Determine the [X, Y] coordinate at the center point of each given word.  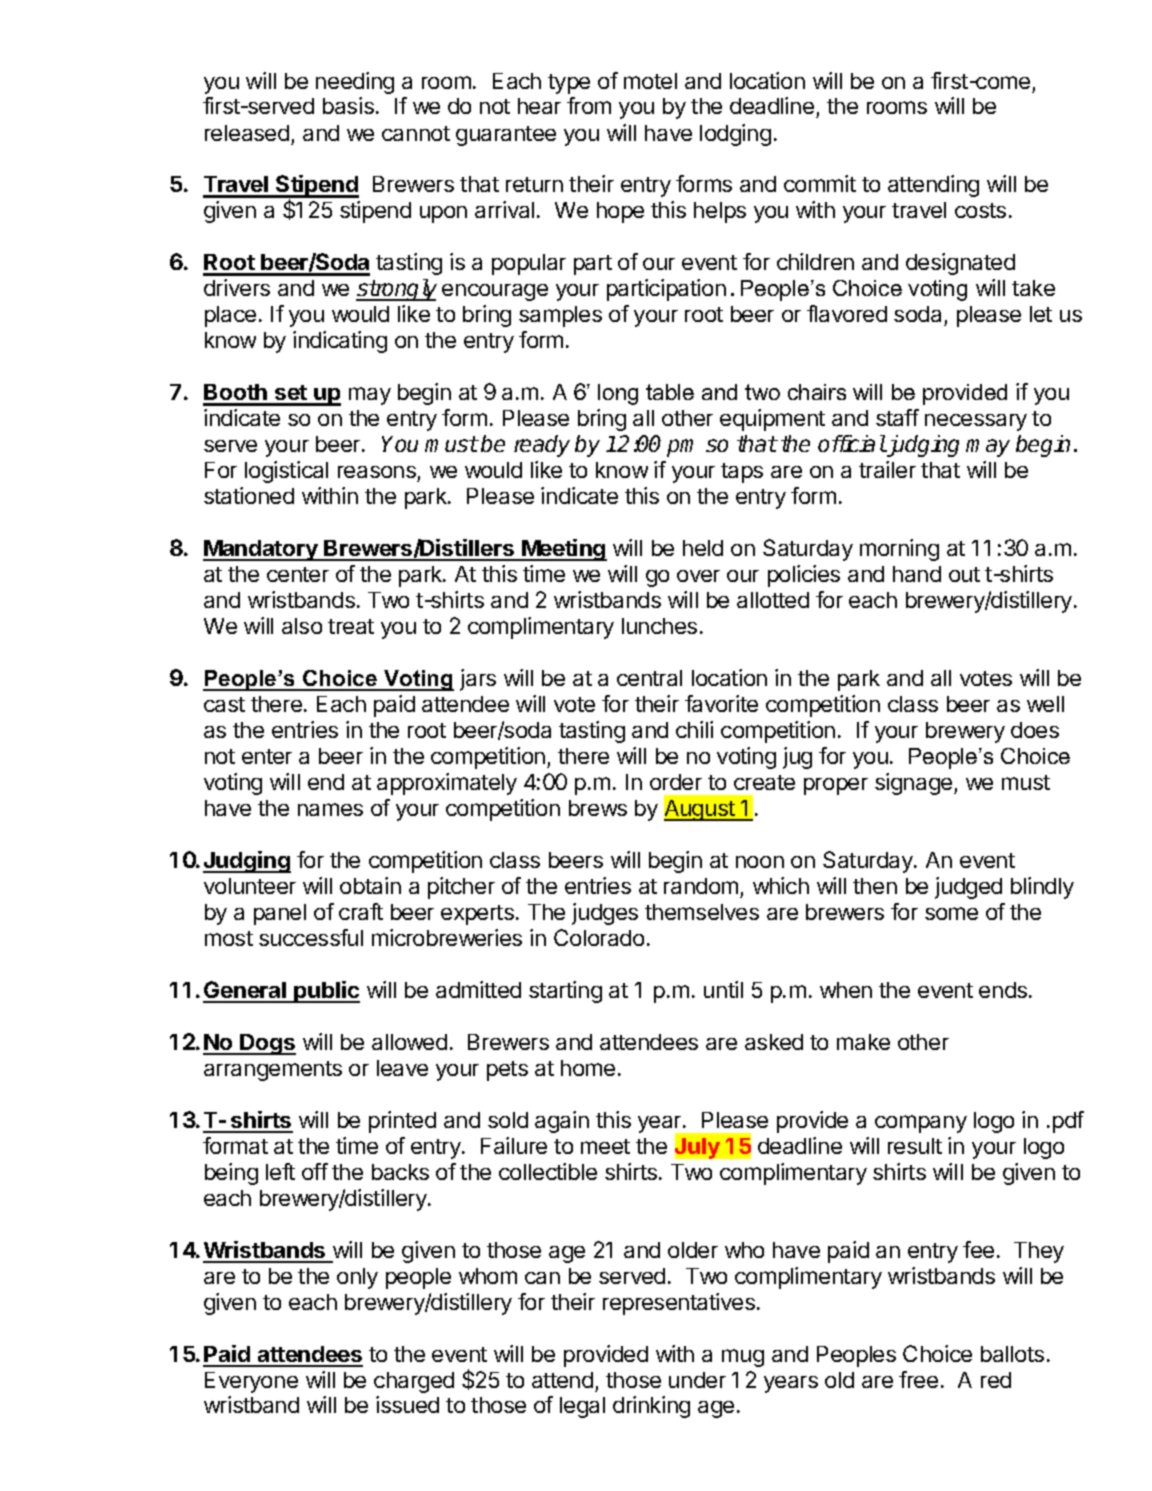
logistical [286, 472]
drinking [651, 1407]
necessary [976, 422]
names [330, 809]
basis [348, 105]
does [1035, 730]
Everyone [251, 1382]
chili [694, 729]
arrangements [273, 1071]
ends [1004, 990]
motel [650, 81]
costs [980, 210]
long [618, 394]
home [588, 1068]
